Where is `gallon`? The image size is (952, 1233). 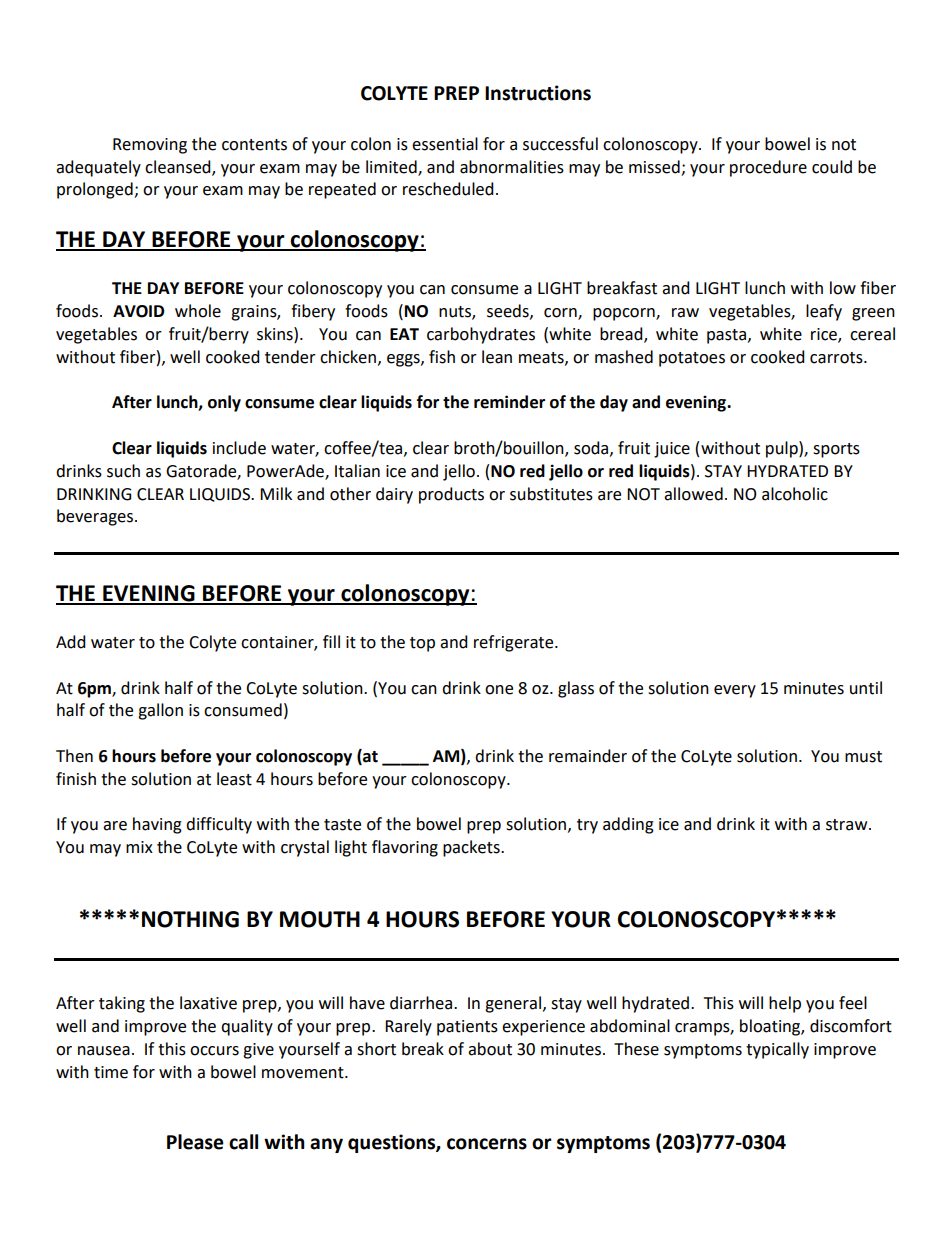 gallon is located at coordinates (160, 711).
